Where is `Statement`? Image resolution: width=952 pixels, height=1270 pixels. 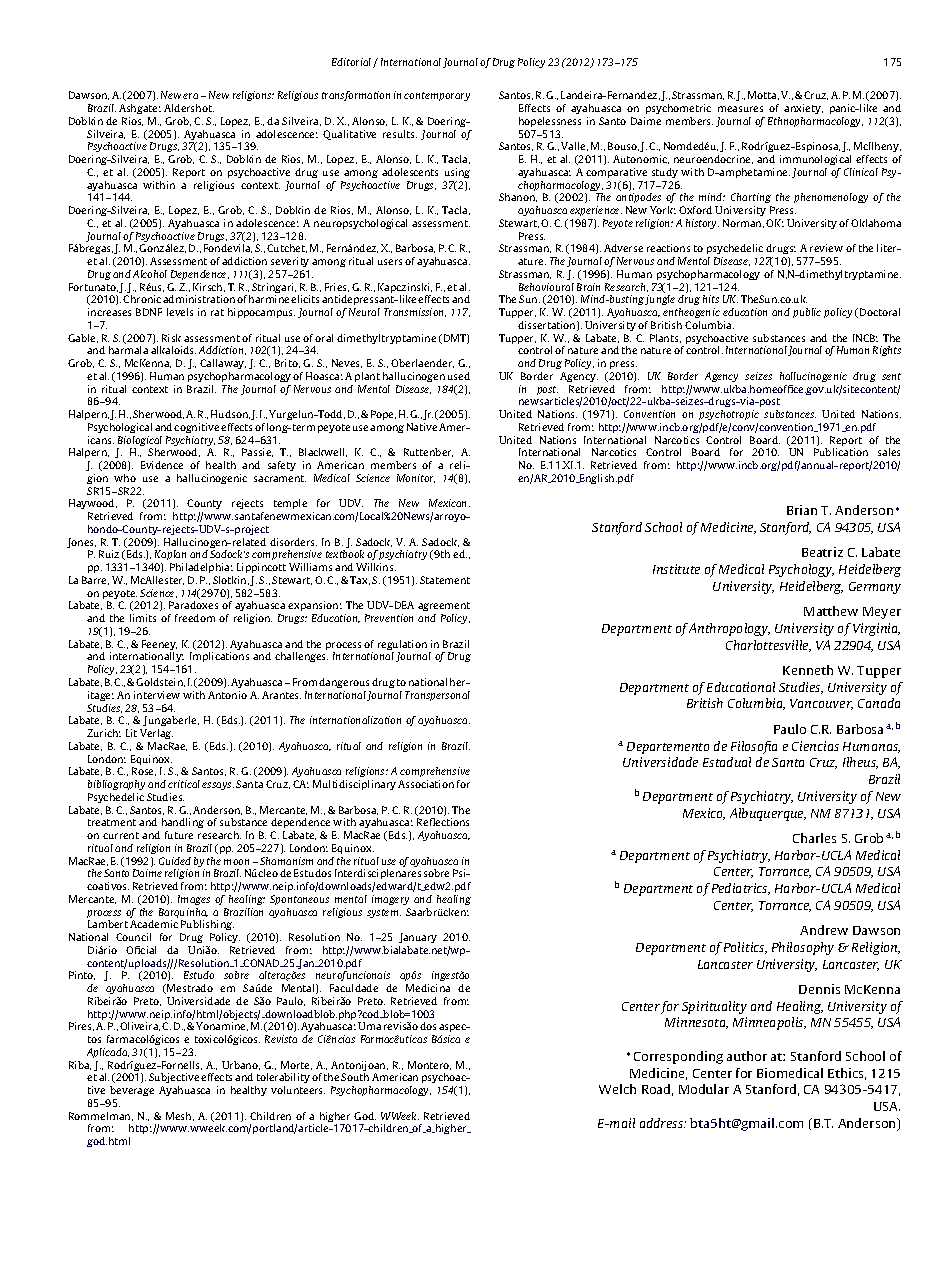 Statement is located at coordinates (445, 580).
